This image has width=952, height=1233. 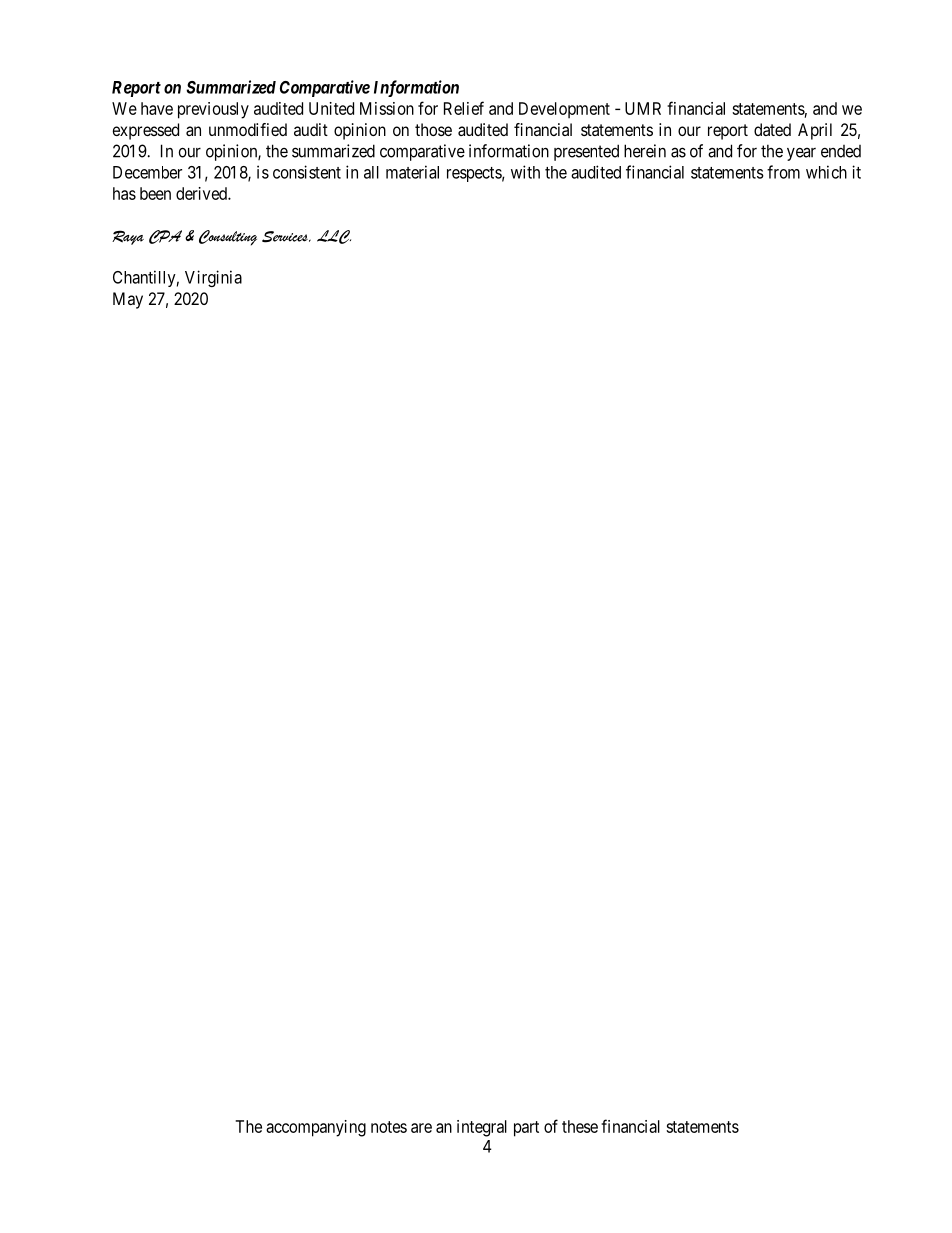 What do you see at coordinates (772, 129) in the image?
I see `dated` at bounding box center [772, 129].
